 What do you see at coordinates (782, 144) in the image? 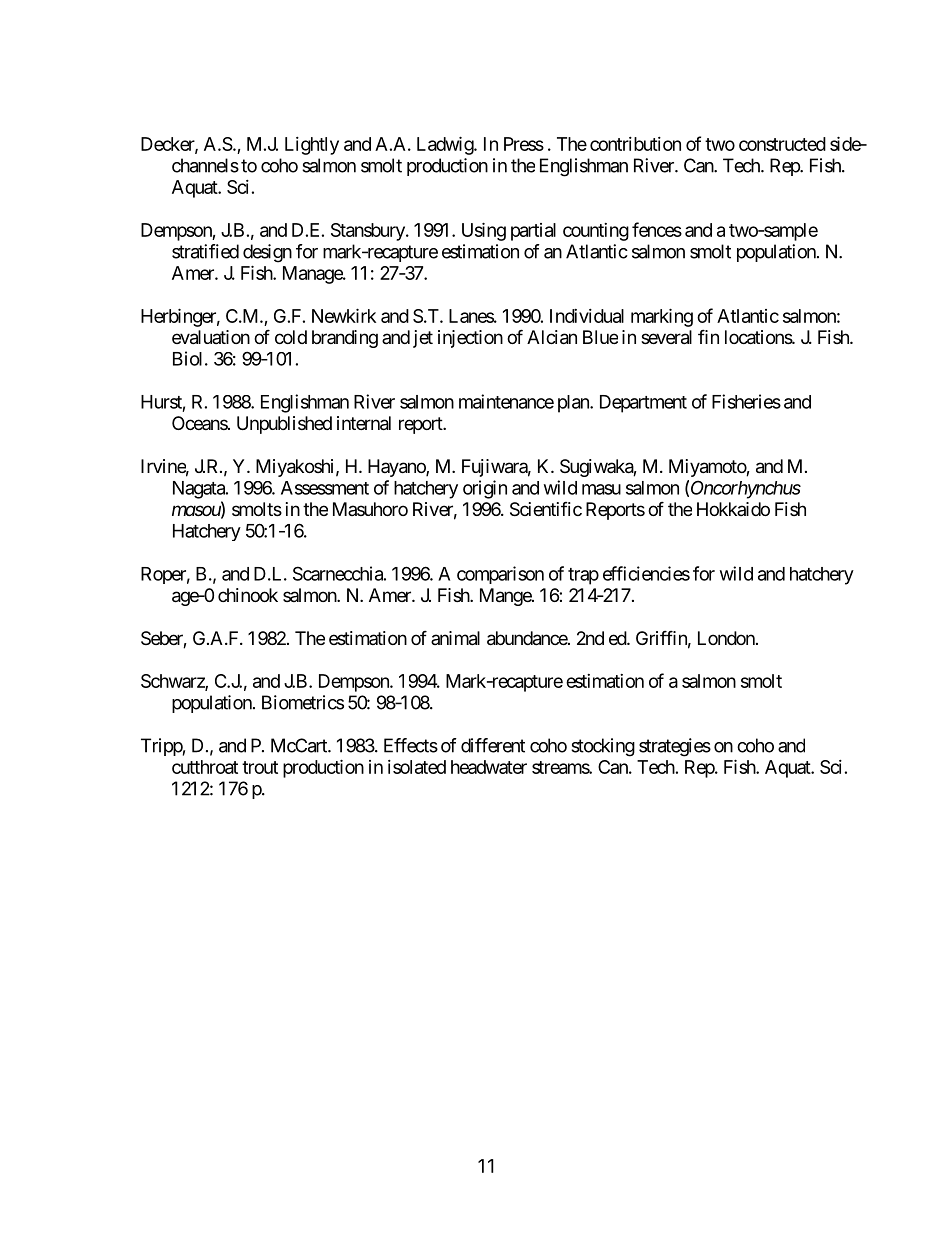
I see `constructed` at bounding box center [782, 144].
